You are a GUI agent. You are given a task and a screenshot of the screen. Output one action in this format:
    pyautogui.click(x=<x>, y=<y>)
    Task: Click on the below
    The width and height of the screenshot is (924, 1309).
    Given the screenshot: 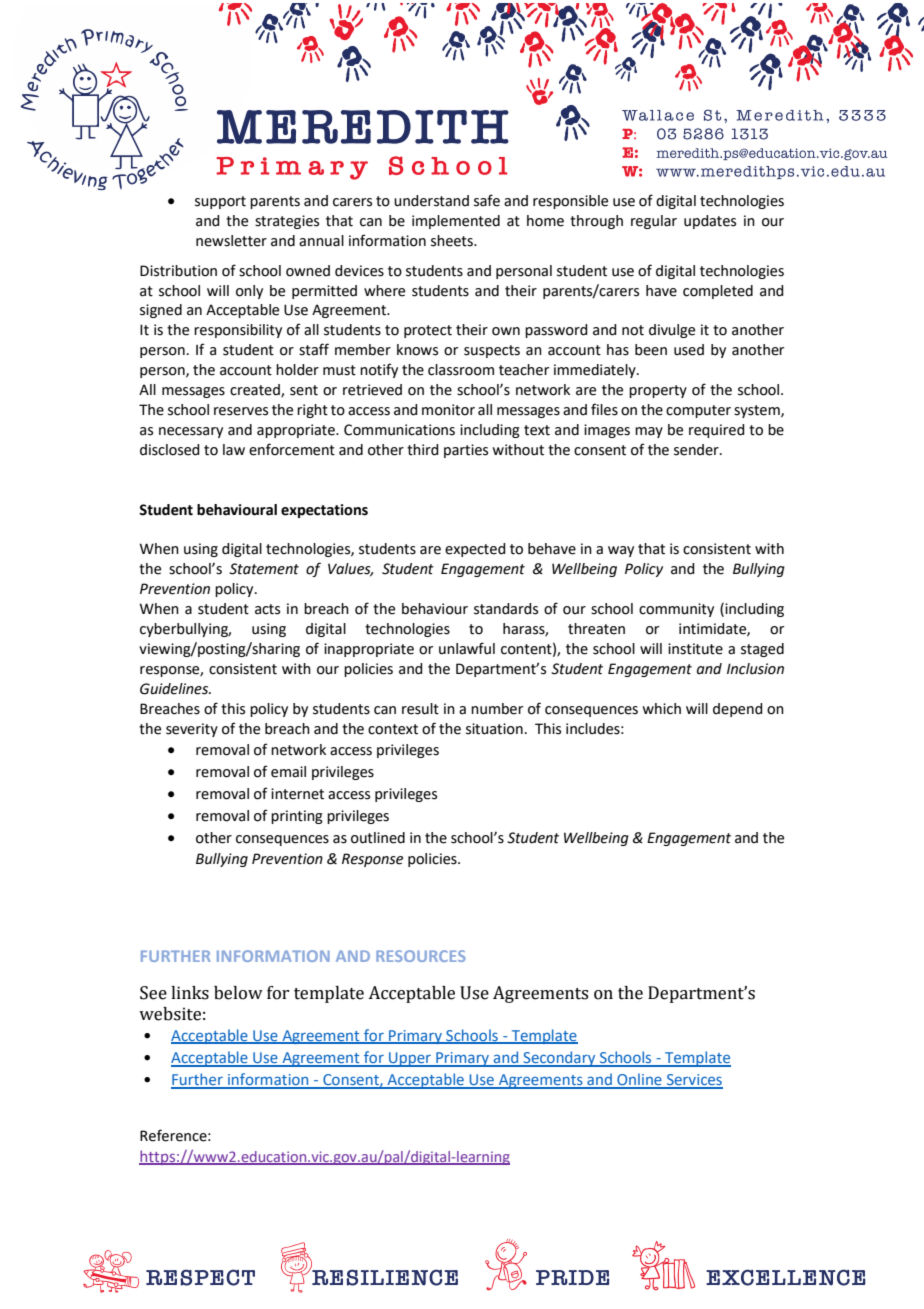 What is the action you would take?
    pyautogui.click(x=238, y=993)
